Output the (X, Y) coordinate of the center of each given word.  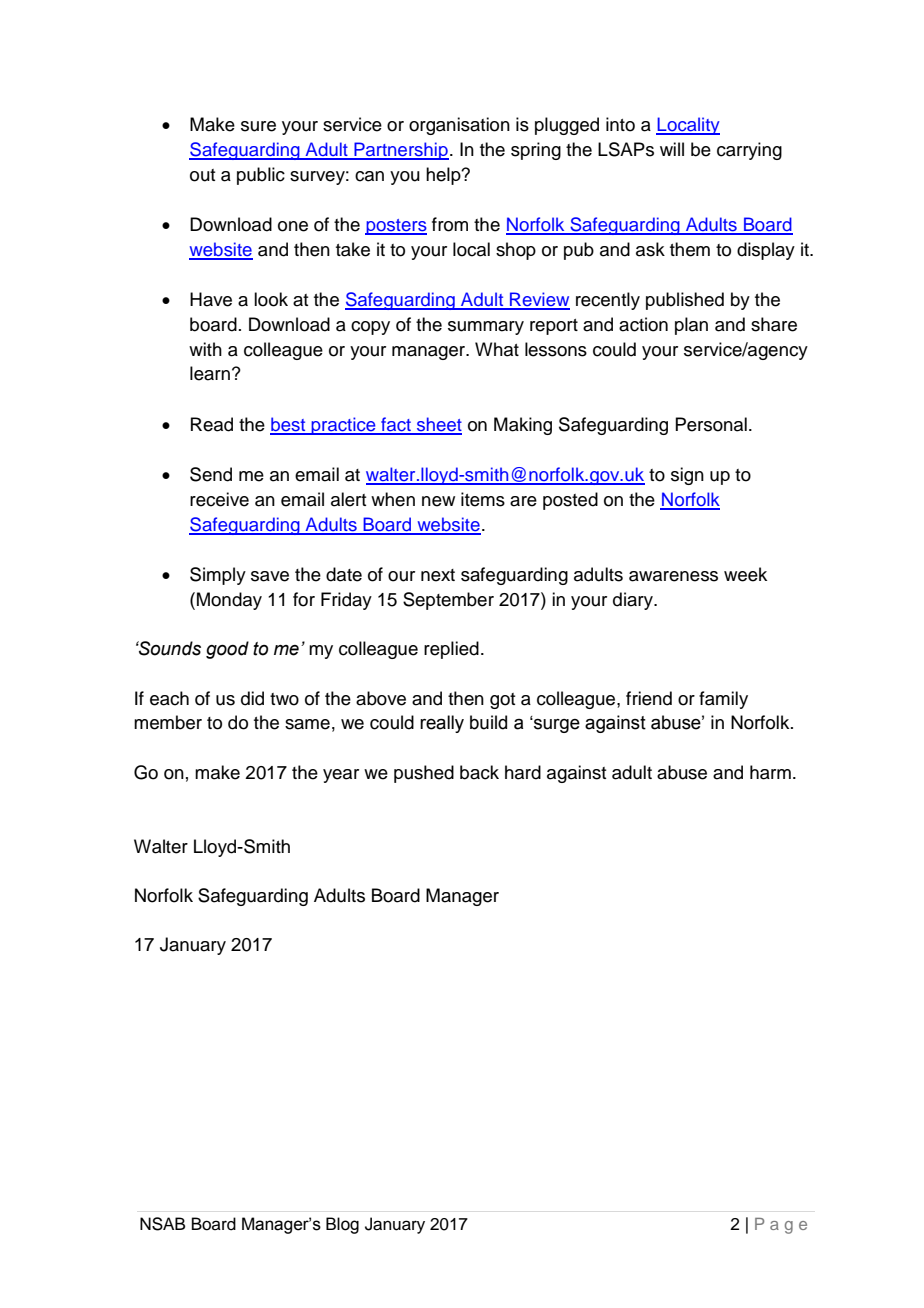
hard (523, 772)
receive (219, 499)
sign (687, 476)
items (483, 499)
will (672, 149)
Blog (342, 1225)
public (261, 176)
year (341, 776)
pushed (424, 774)
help (444, 176)
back (479, 772)
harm (770, 772)
